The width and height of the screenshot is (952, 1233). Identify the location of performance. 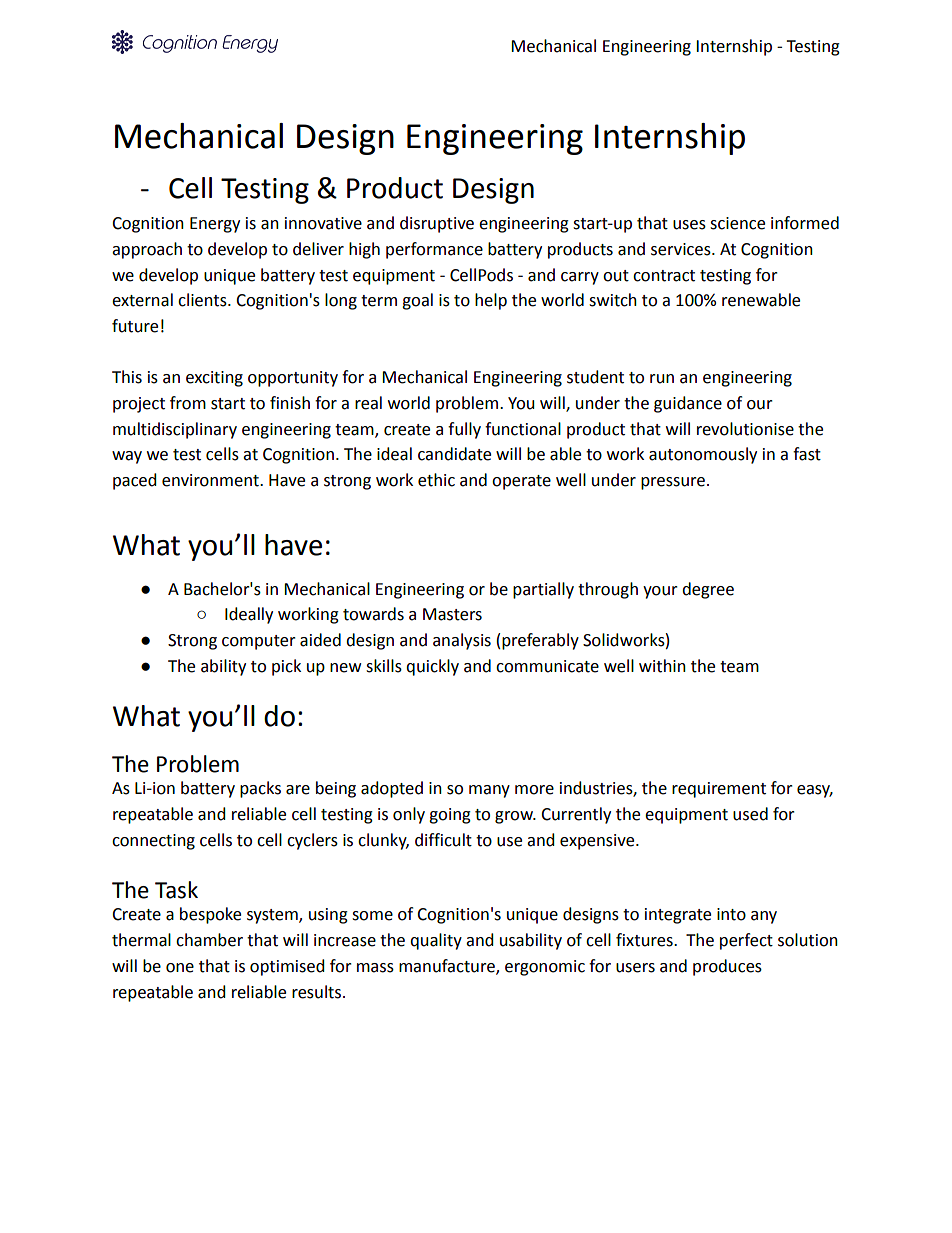
(434, 250).
